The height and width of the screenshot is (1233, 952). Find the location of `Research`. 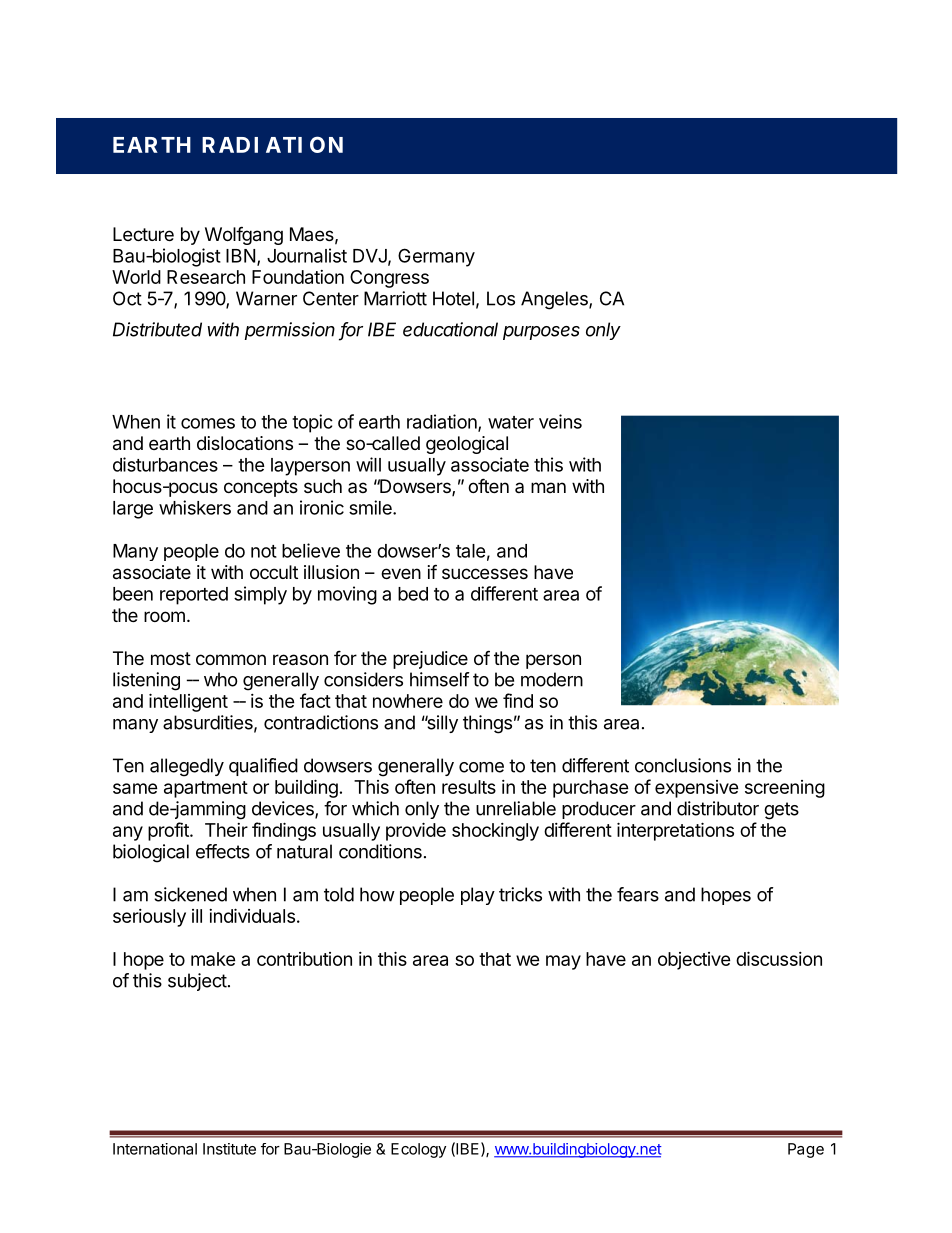

Research is located at coordinates (206, 277).
